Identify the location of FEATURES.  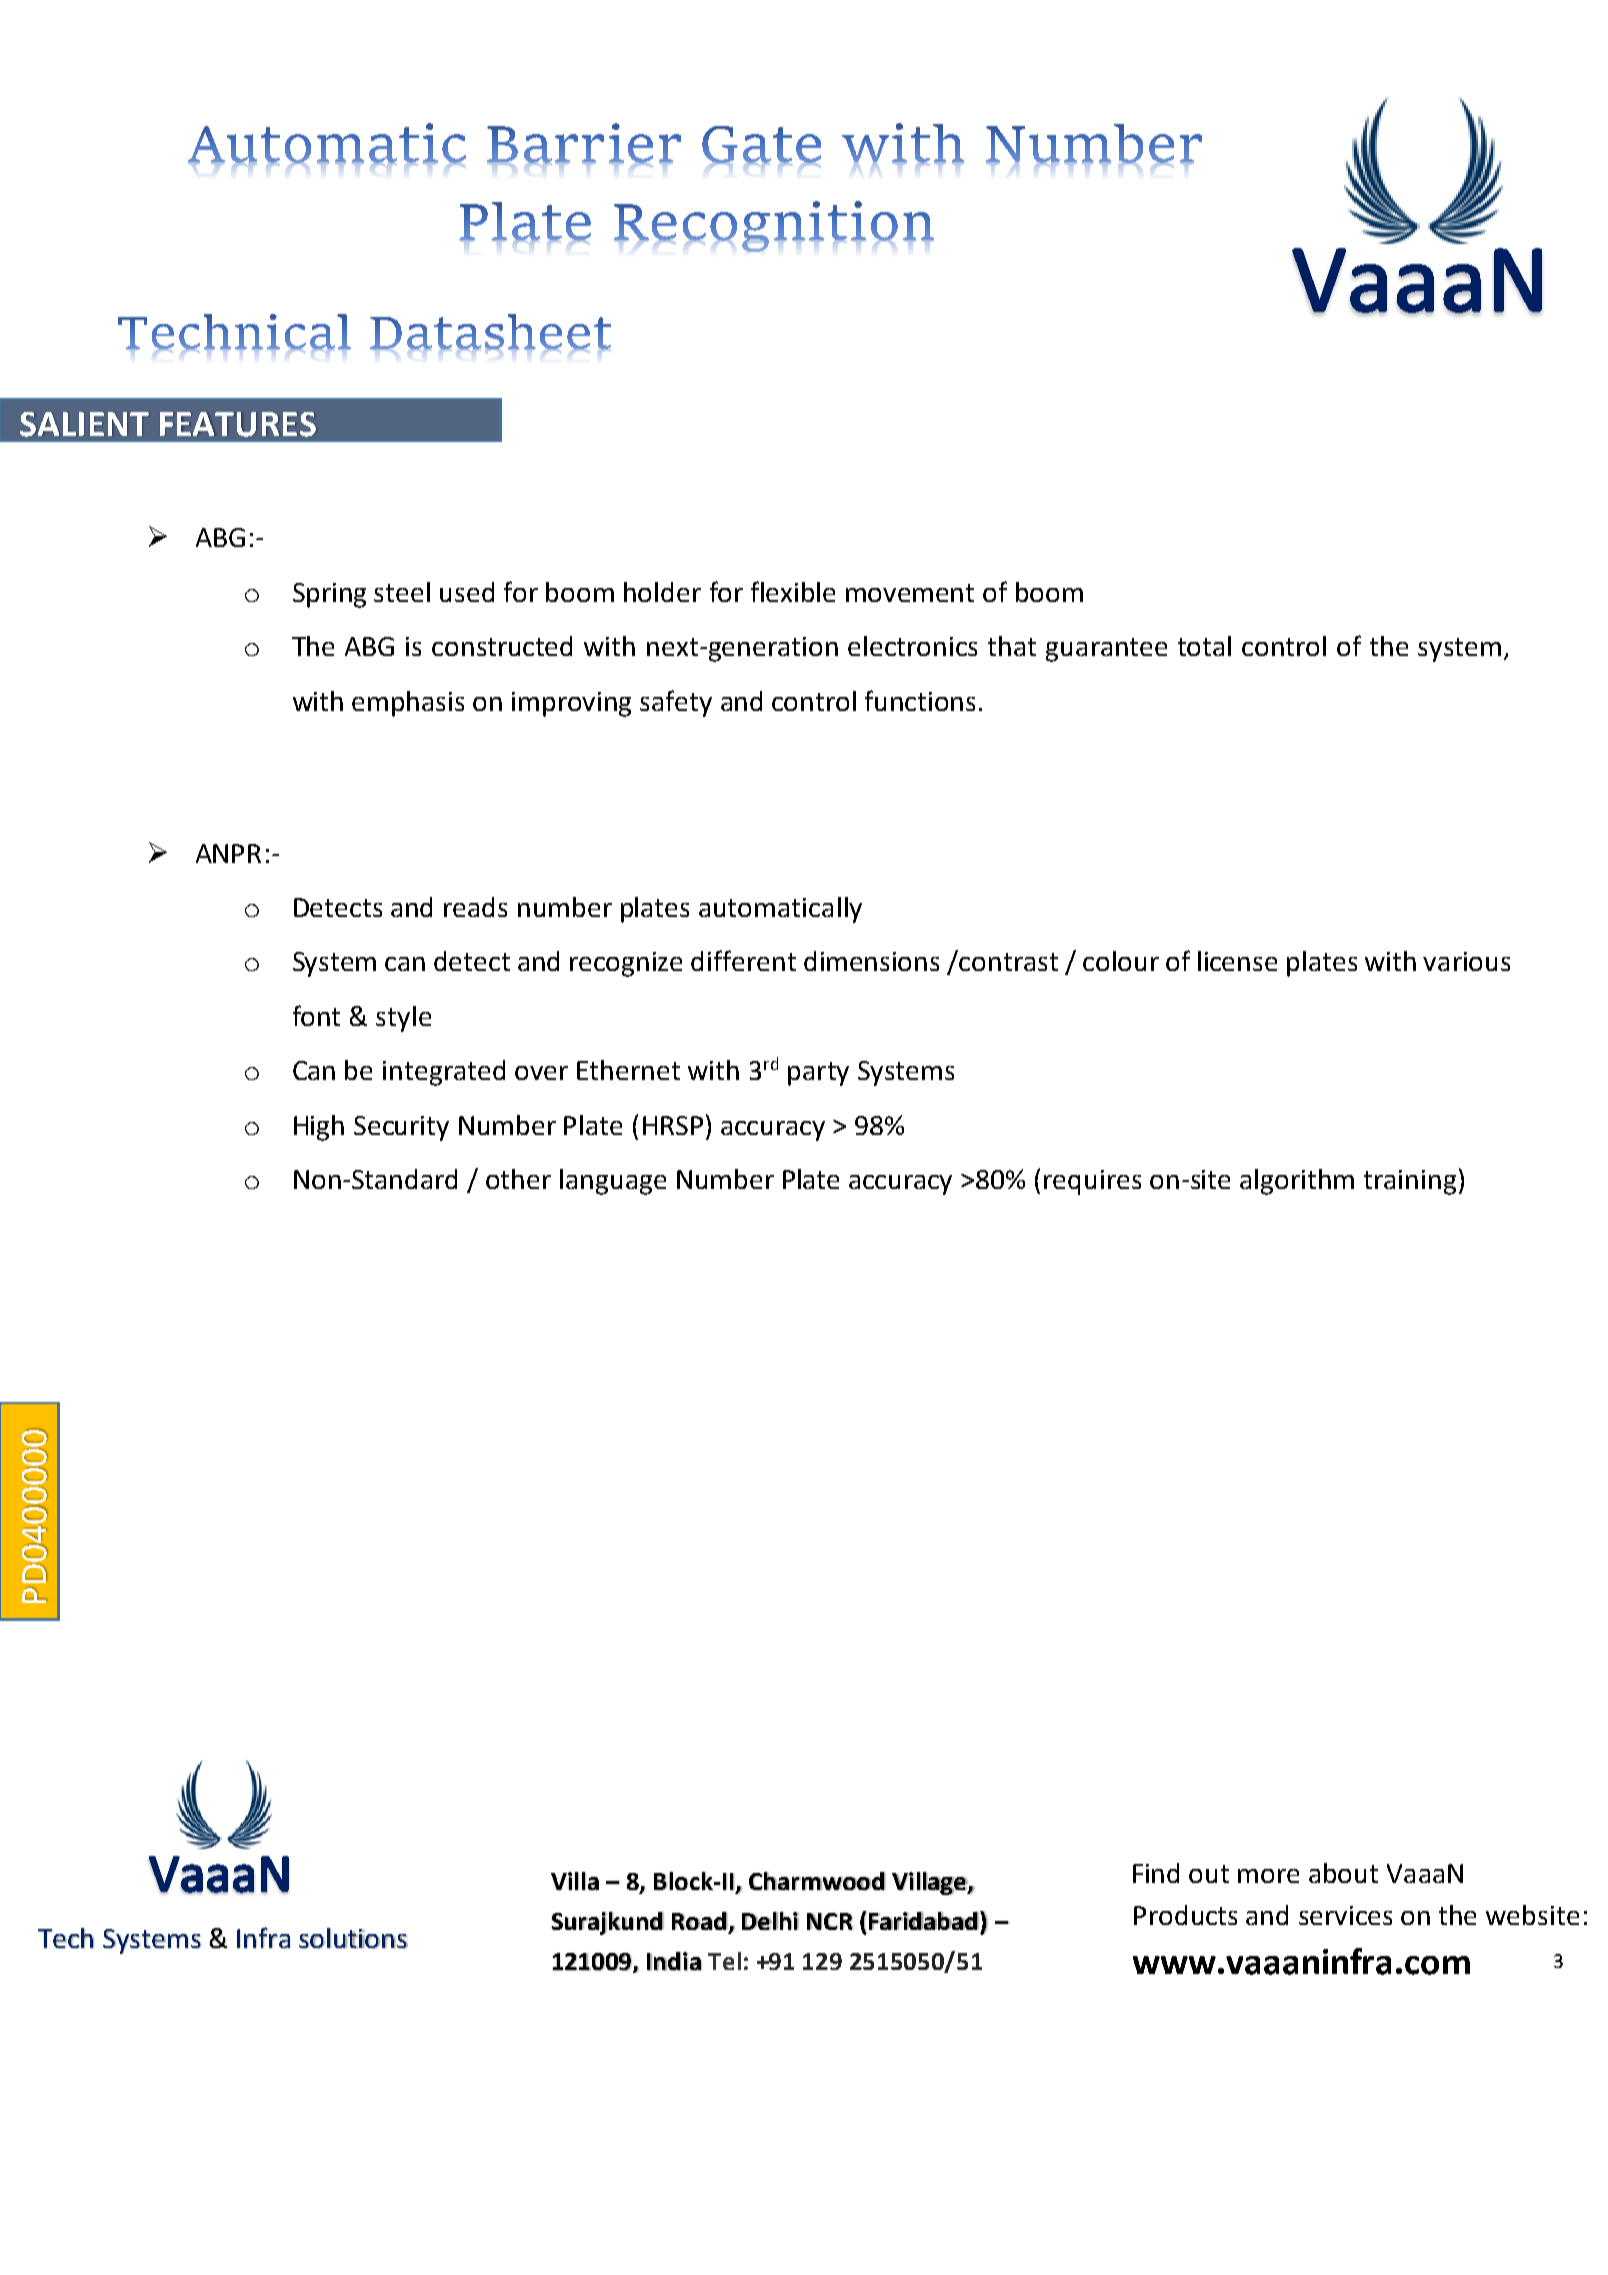
(238, 424).
